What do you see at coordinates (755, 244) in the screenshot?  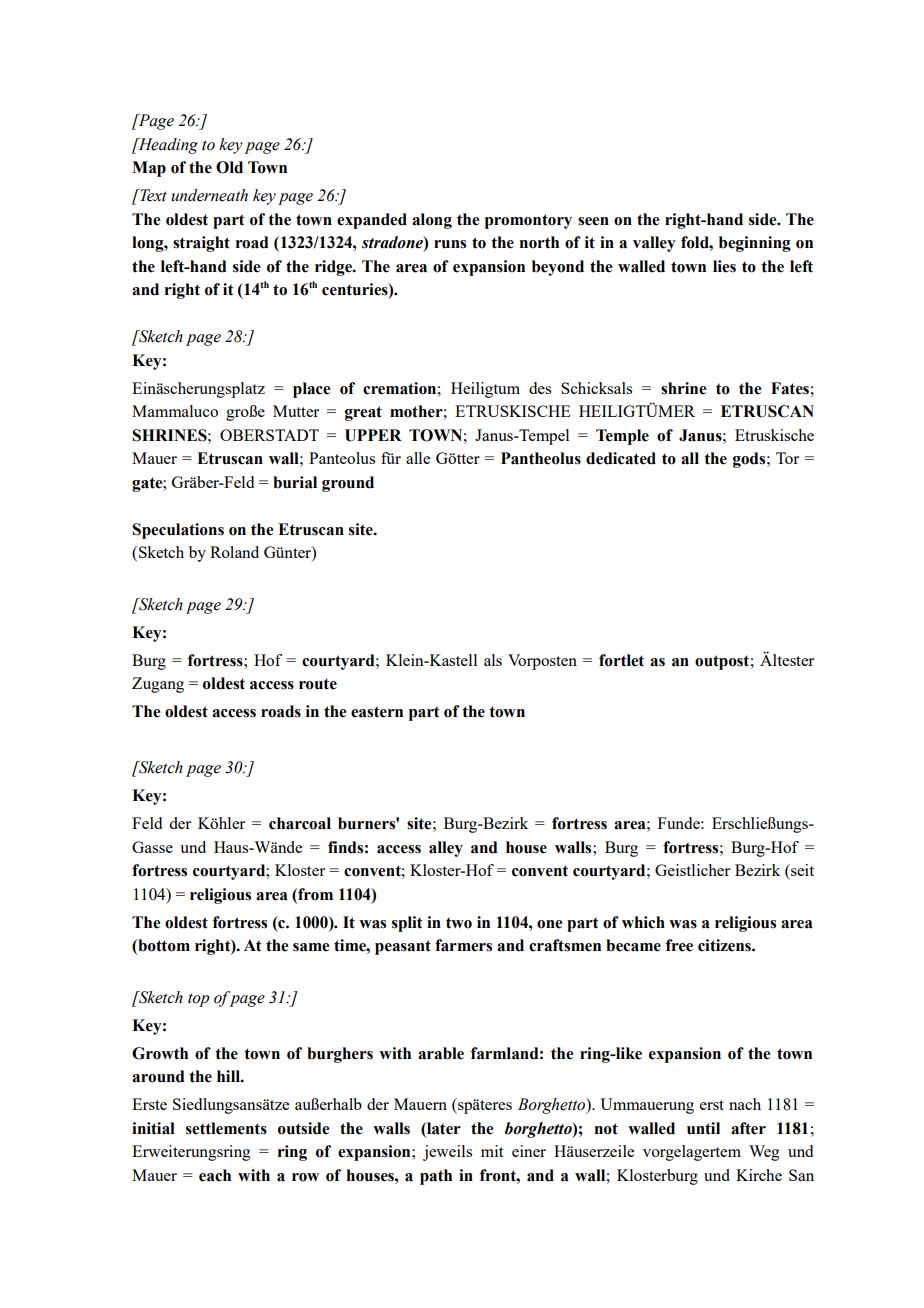 I see `beginning` at bounding box center [755, 244].
